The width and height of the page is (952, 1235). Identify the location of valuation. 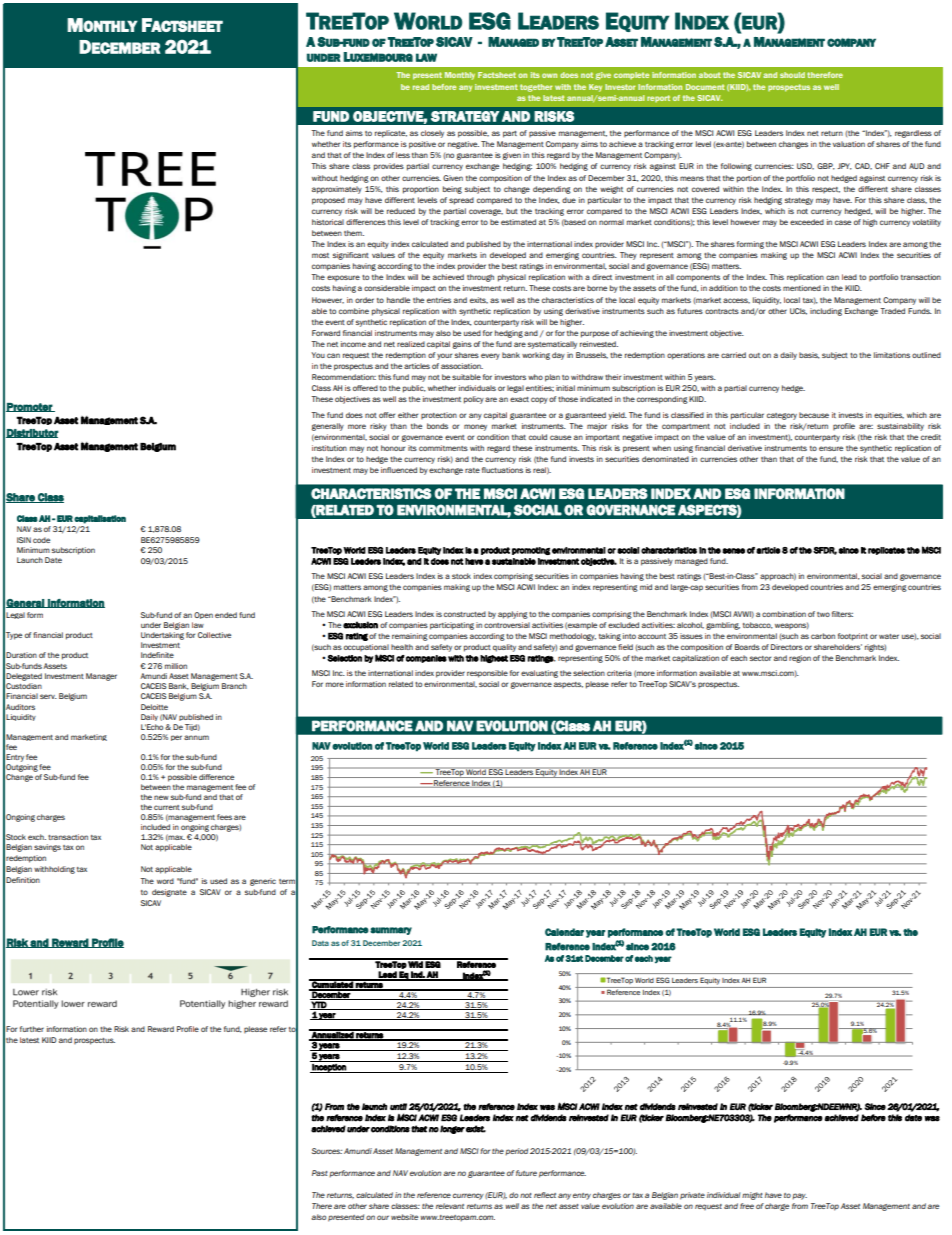
(849, 144).
